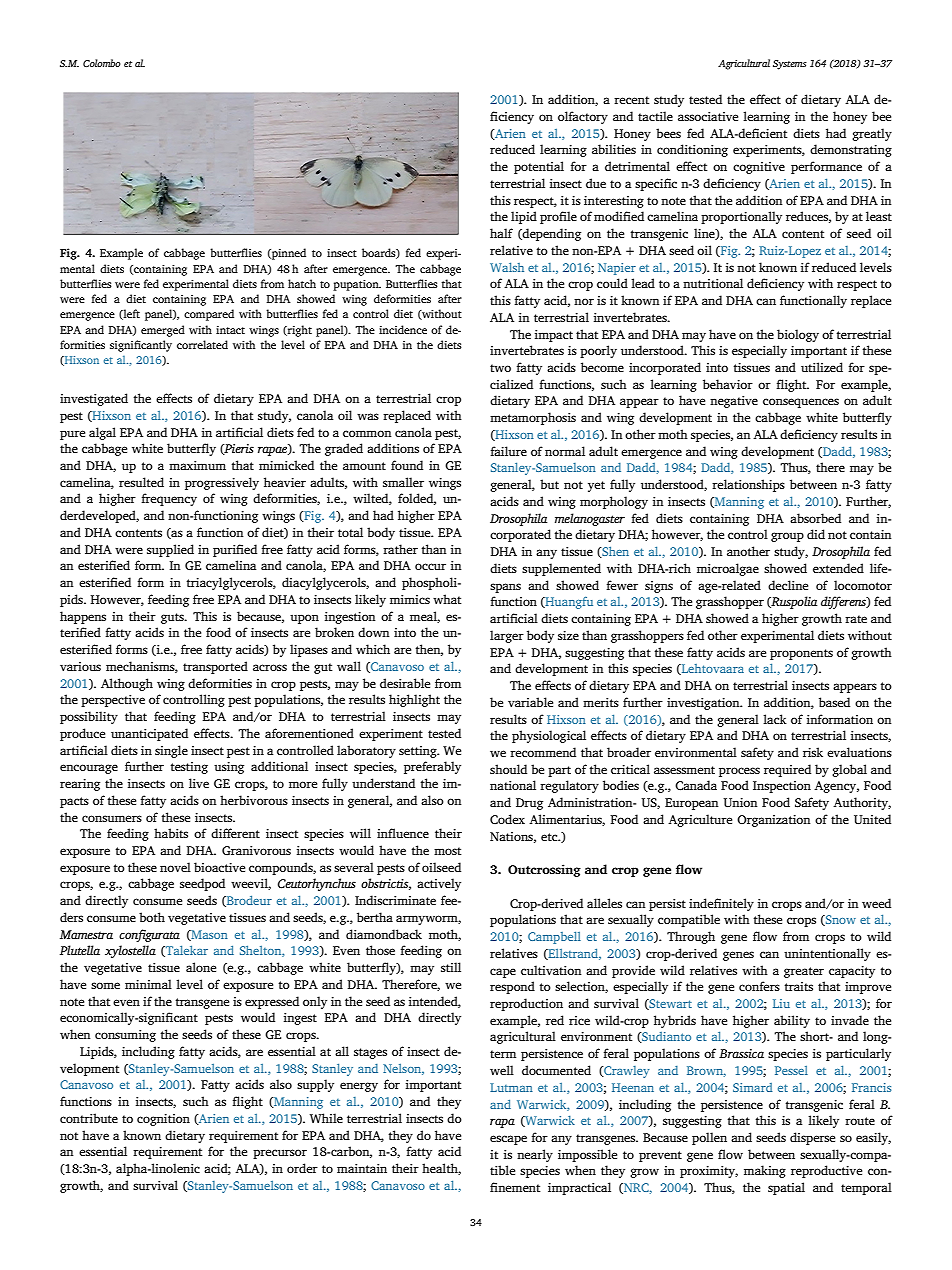  What do you see at coordinates (102, 63) in the page?
I see `Colombo` at bounding box center [102, 63].
